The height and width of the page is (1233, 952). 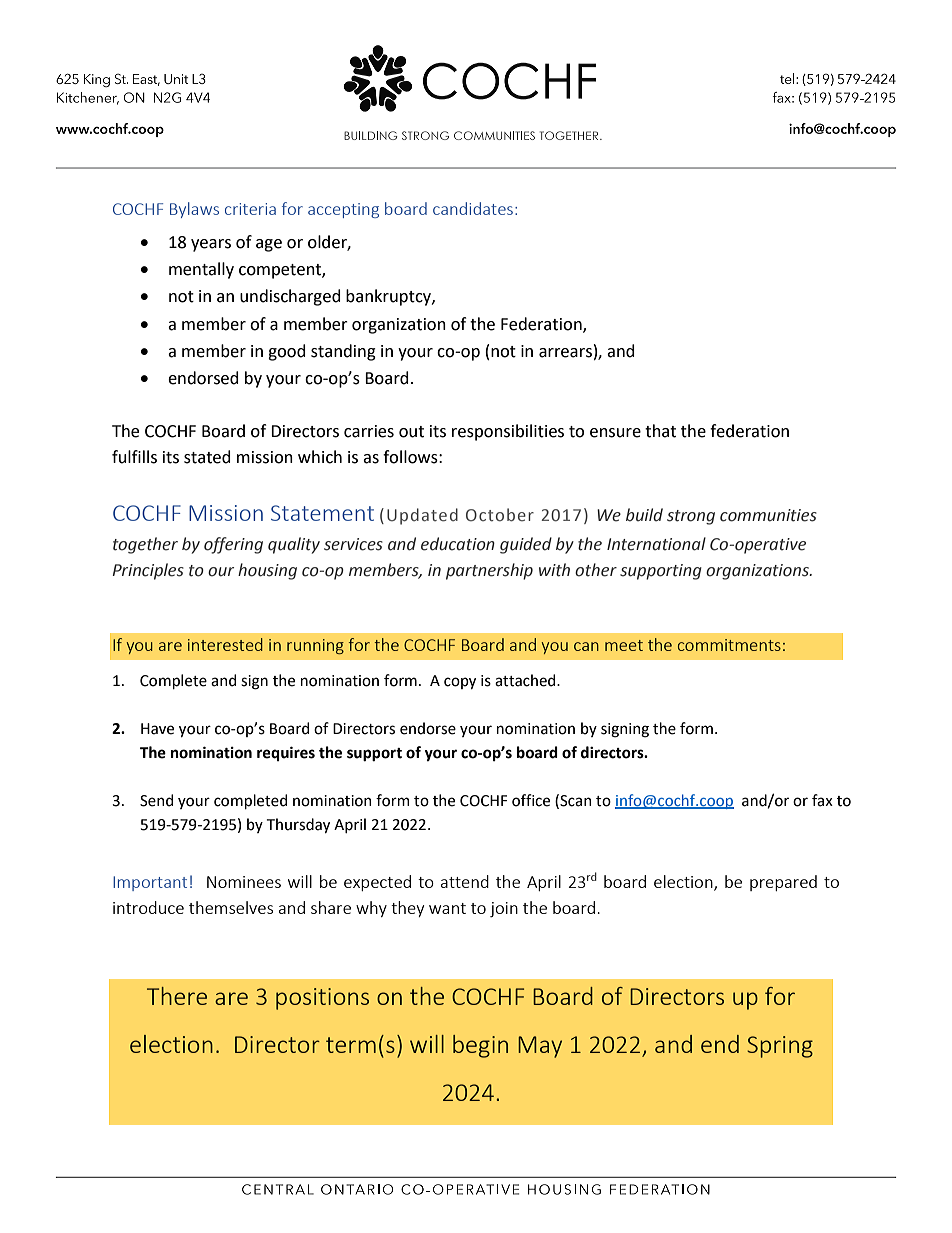 I want to click on fax, so click(x=822, y=800).
